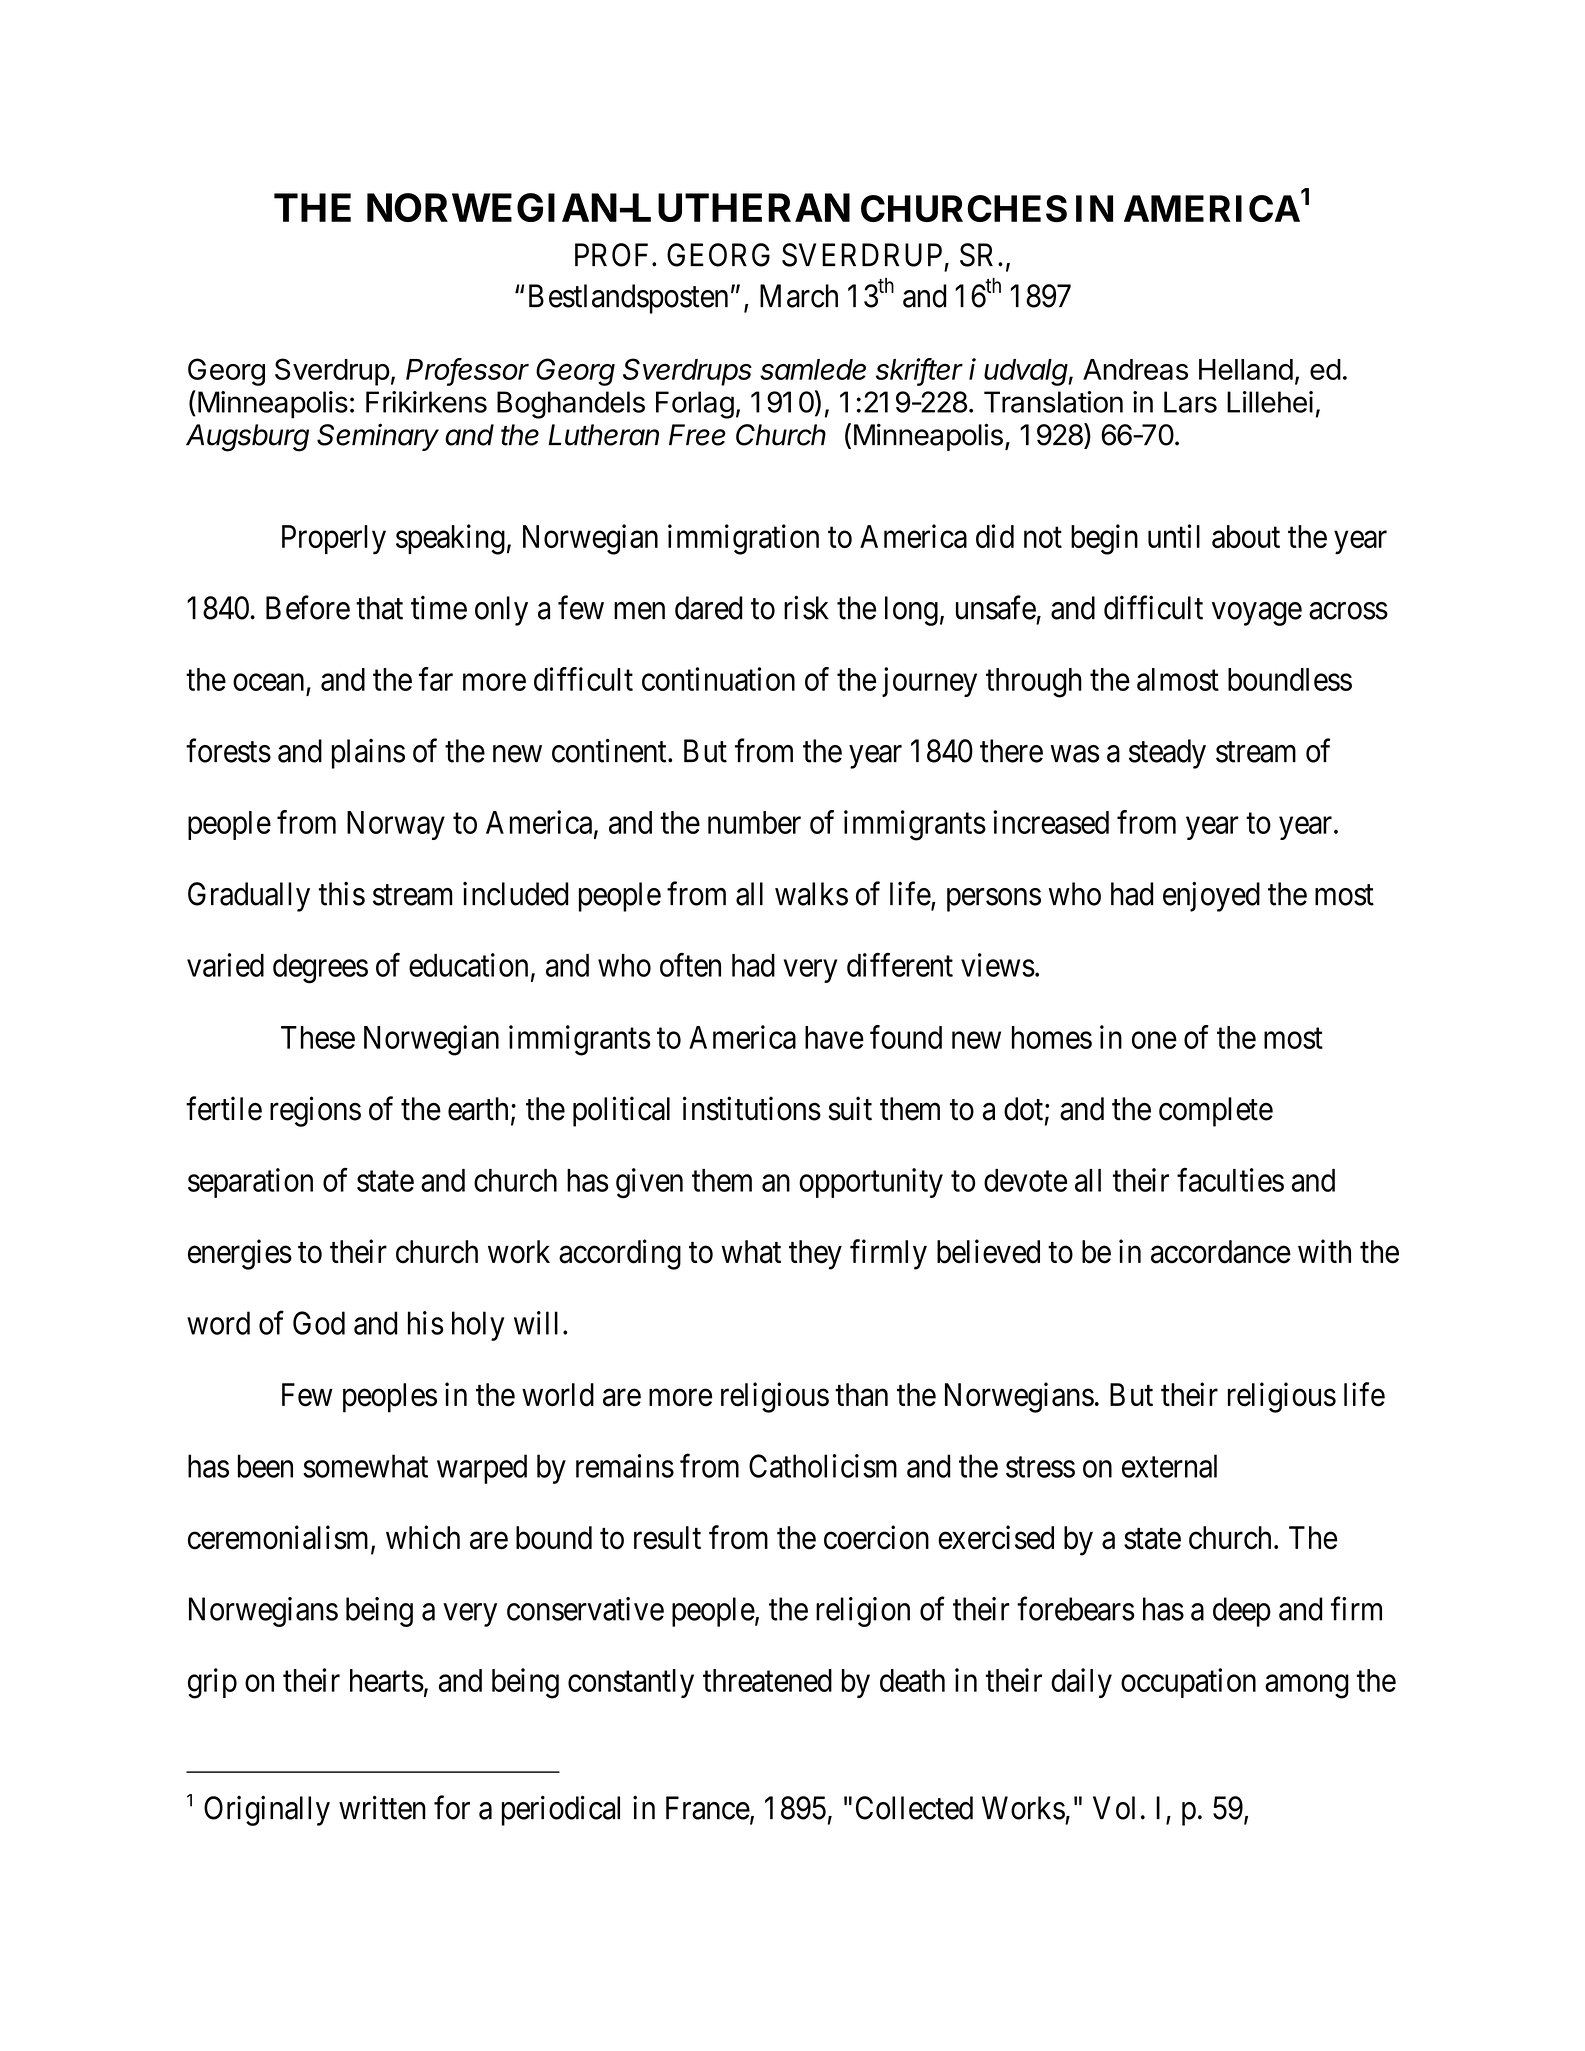 This screenshot has width=1585, height=2051. What do you see at coordinates (318, 1037) in the screenshot?
I see `These` at bounding box center [318, 1037].
